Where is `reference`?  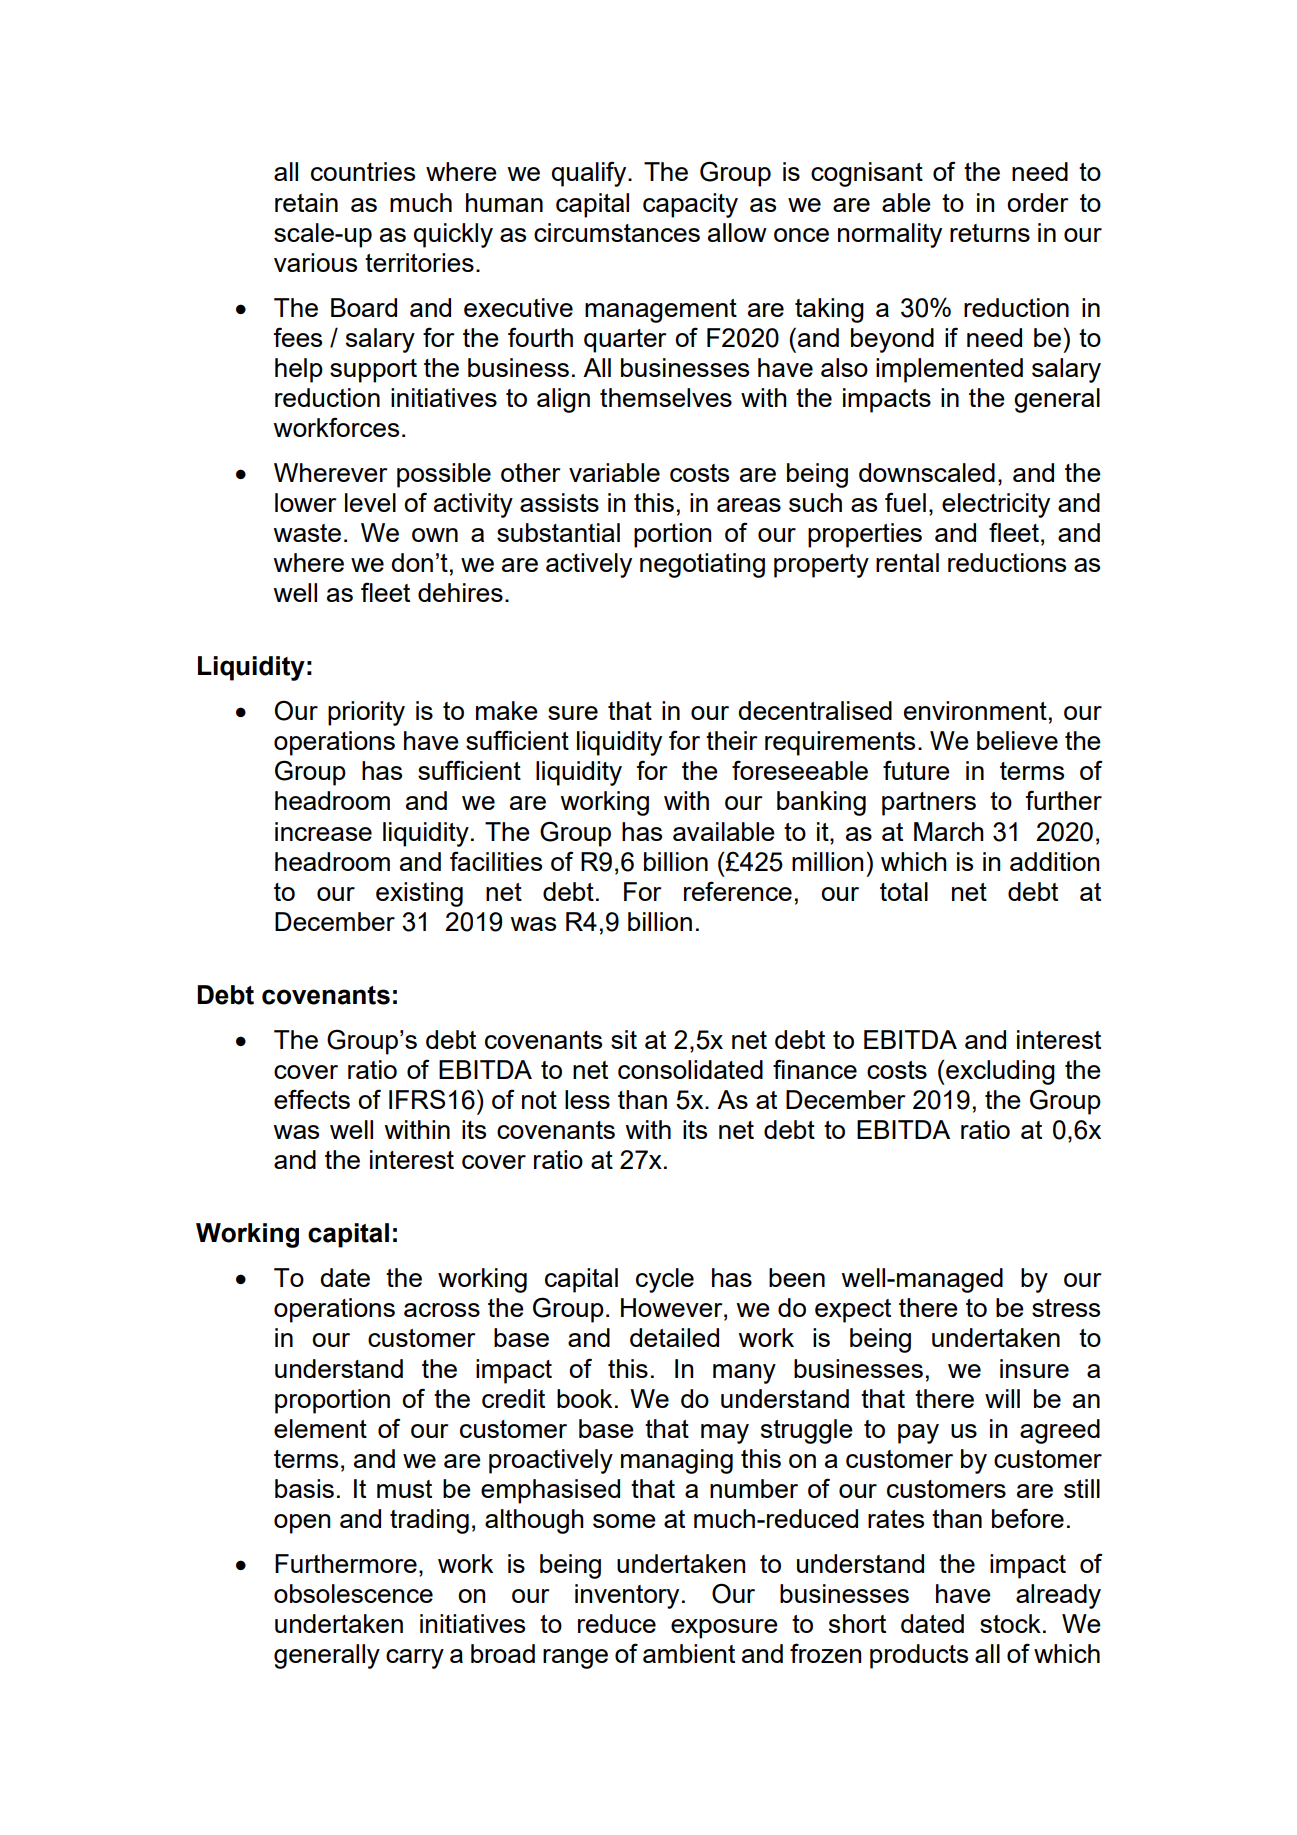
reference is located at coordinates (738, 891).
